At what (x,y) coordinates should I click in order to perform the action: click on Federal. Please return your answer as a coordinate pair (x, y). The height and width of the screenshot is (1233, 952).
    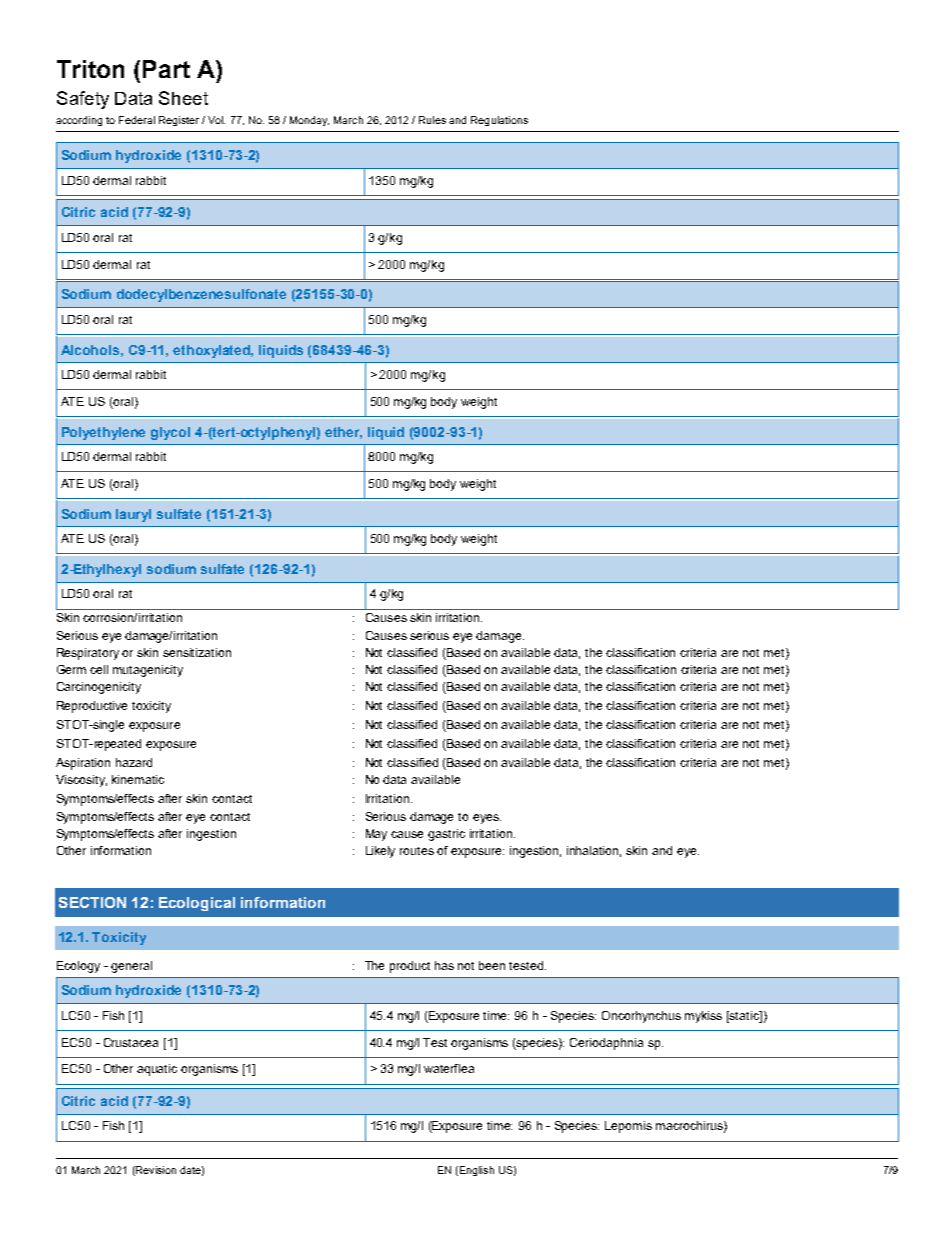
    Looking at the image, I should click on (137, 120).
